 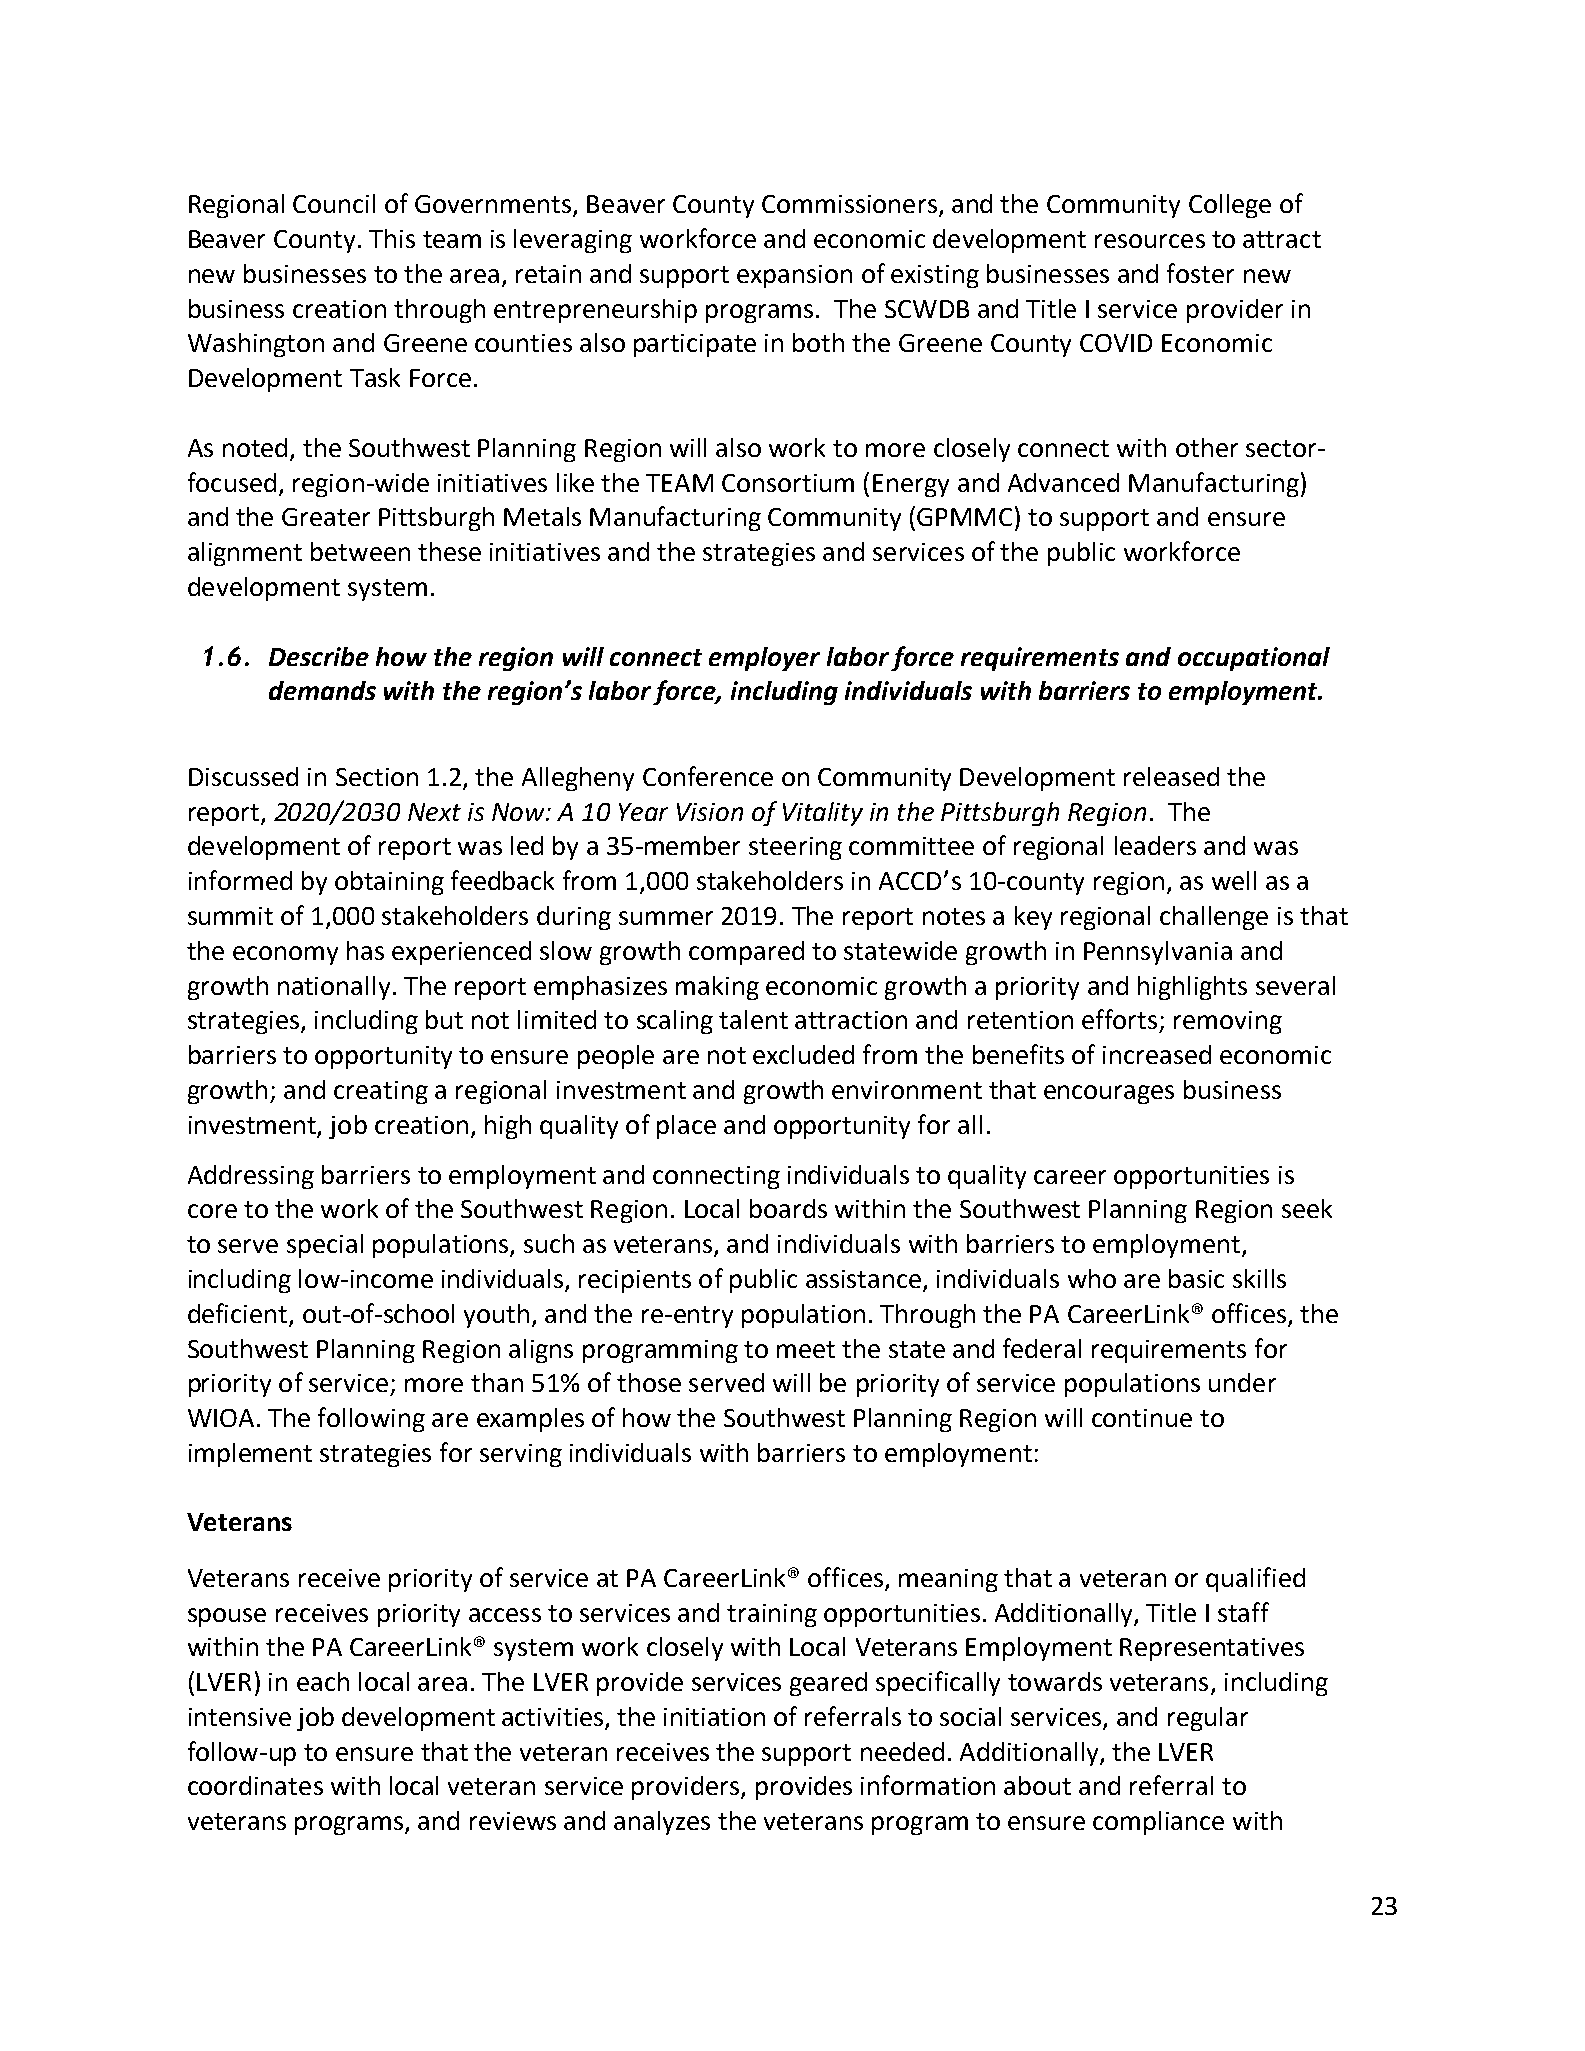 I want to click on Addressing, so click(x=251, y=1177).
